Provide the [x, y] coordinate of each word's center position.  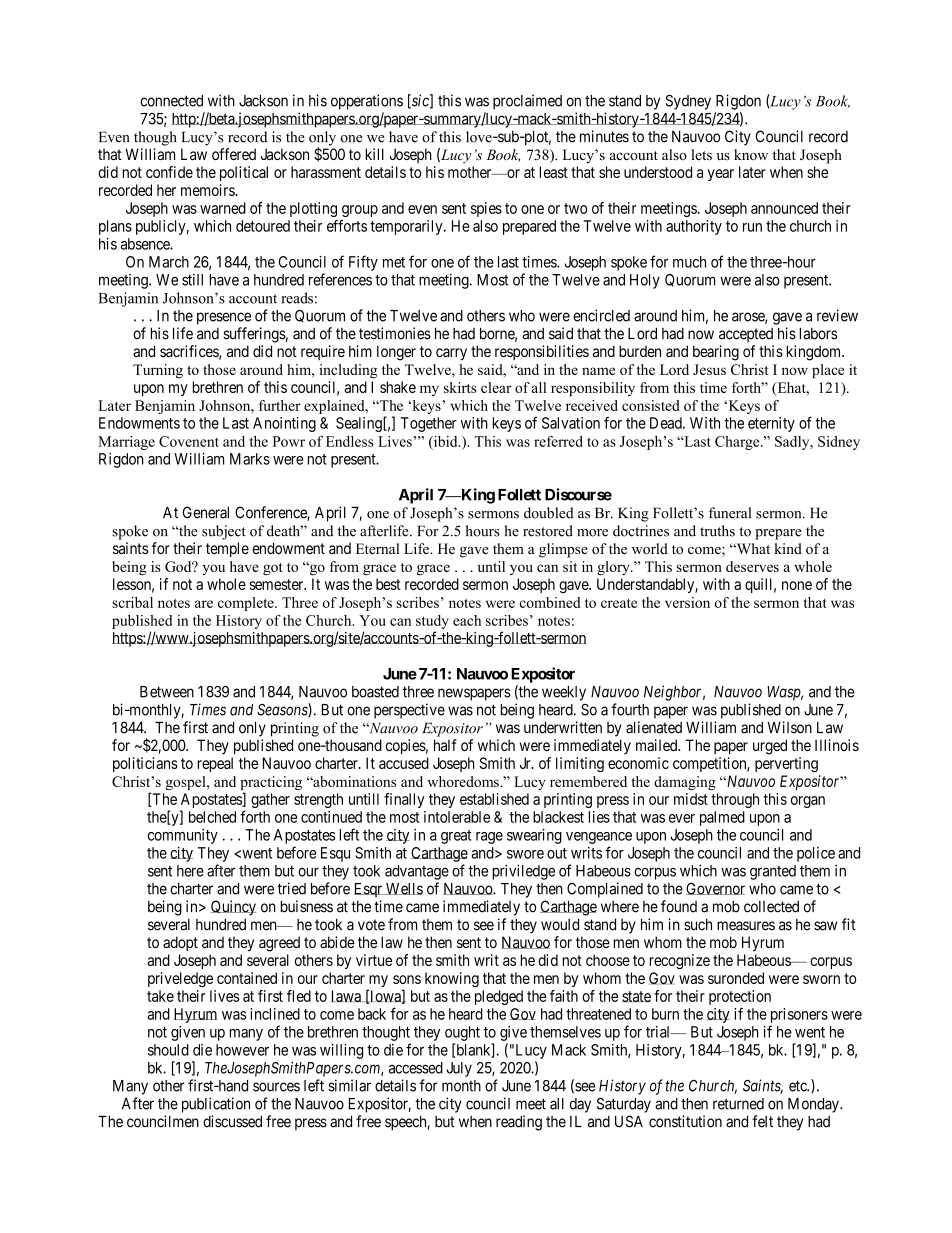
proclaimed [527, 102]
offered [234, 154]
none [797, 585]
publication [216, 1105]
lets [701, 154]
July [459, 1069]
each [467, 620]
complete [247, 604]
